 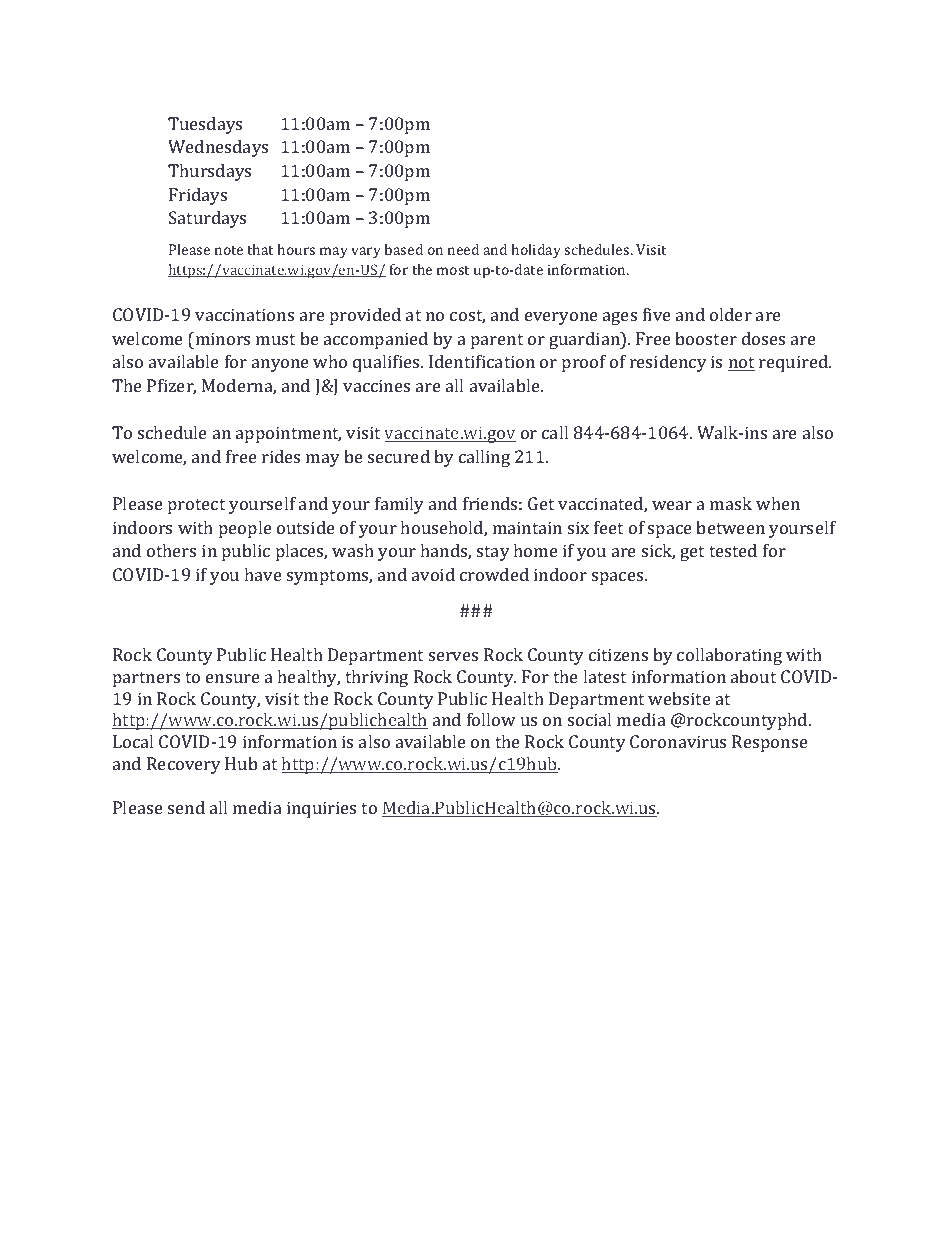 What do you see at coordinates (453, 270) in the image?
I see `most` at bounding box center [453, 270].
